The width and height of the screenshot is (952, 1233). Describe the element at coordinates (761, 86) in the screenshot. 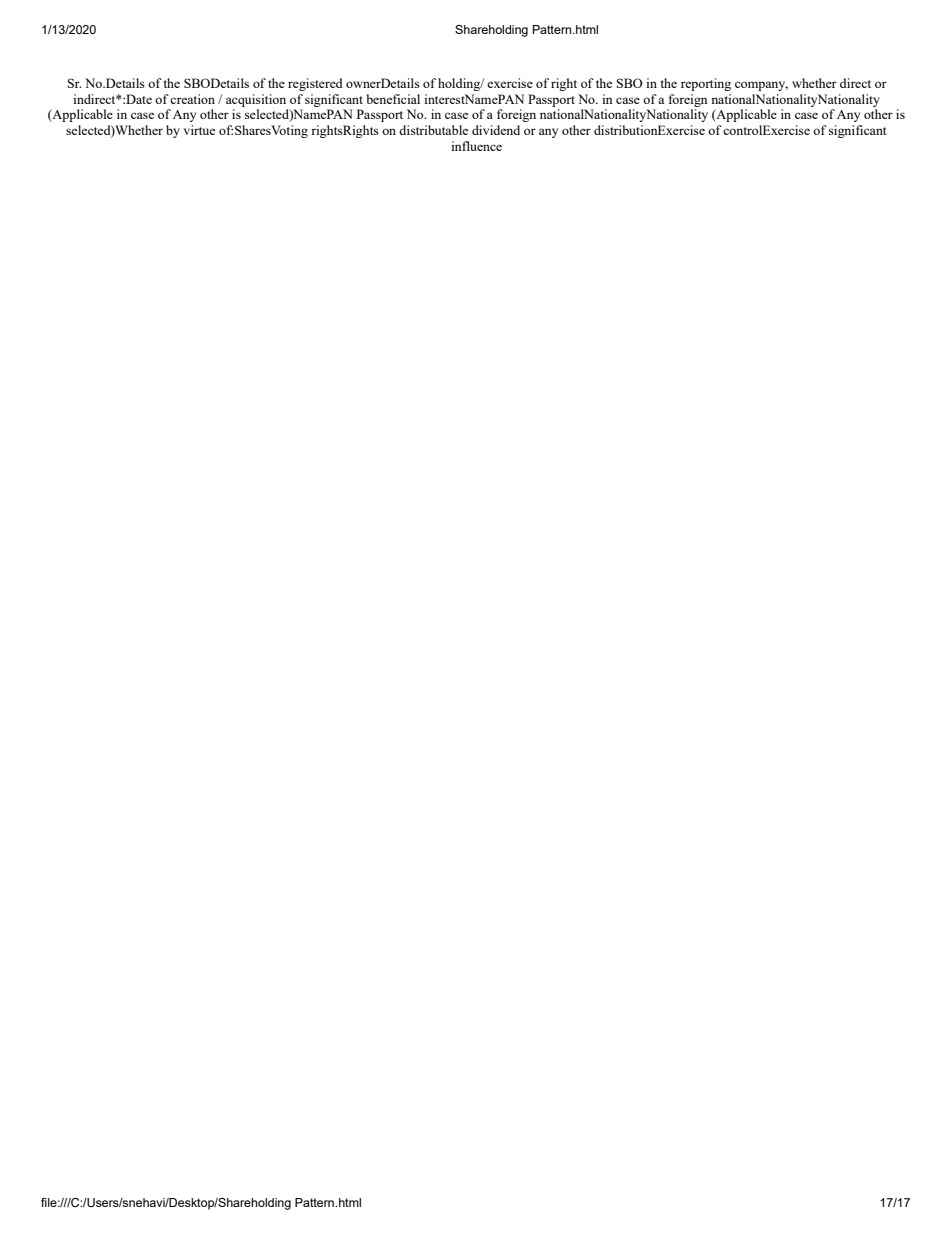

I see `company` at that location.
